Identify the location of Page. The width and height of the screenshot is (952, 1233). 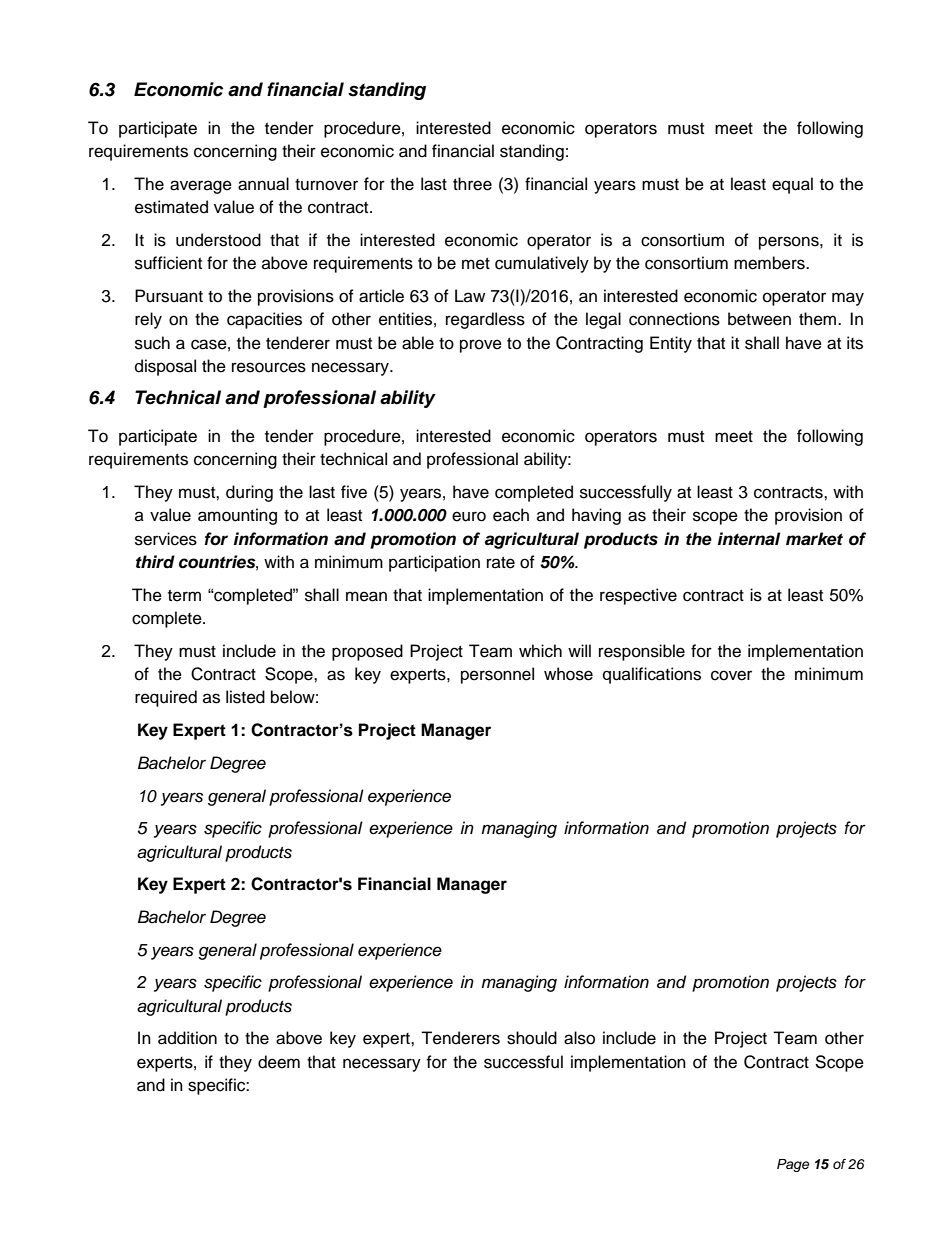
(793, 1165).
